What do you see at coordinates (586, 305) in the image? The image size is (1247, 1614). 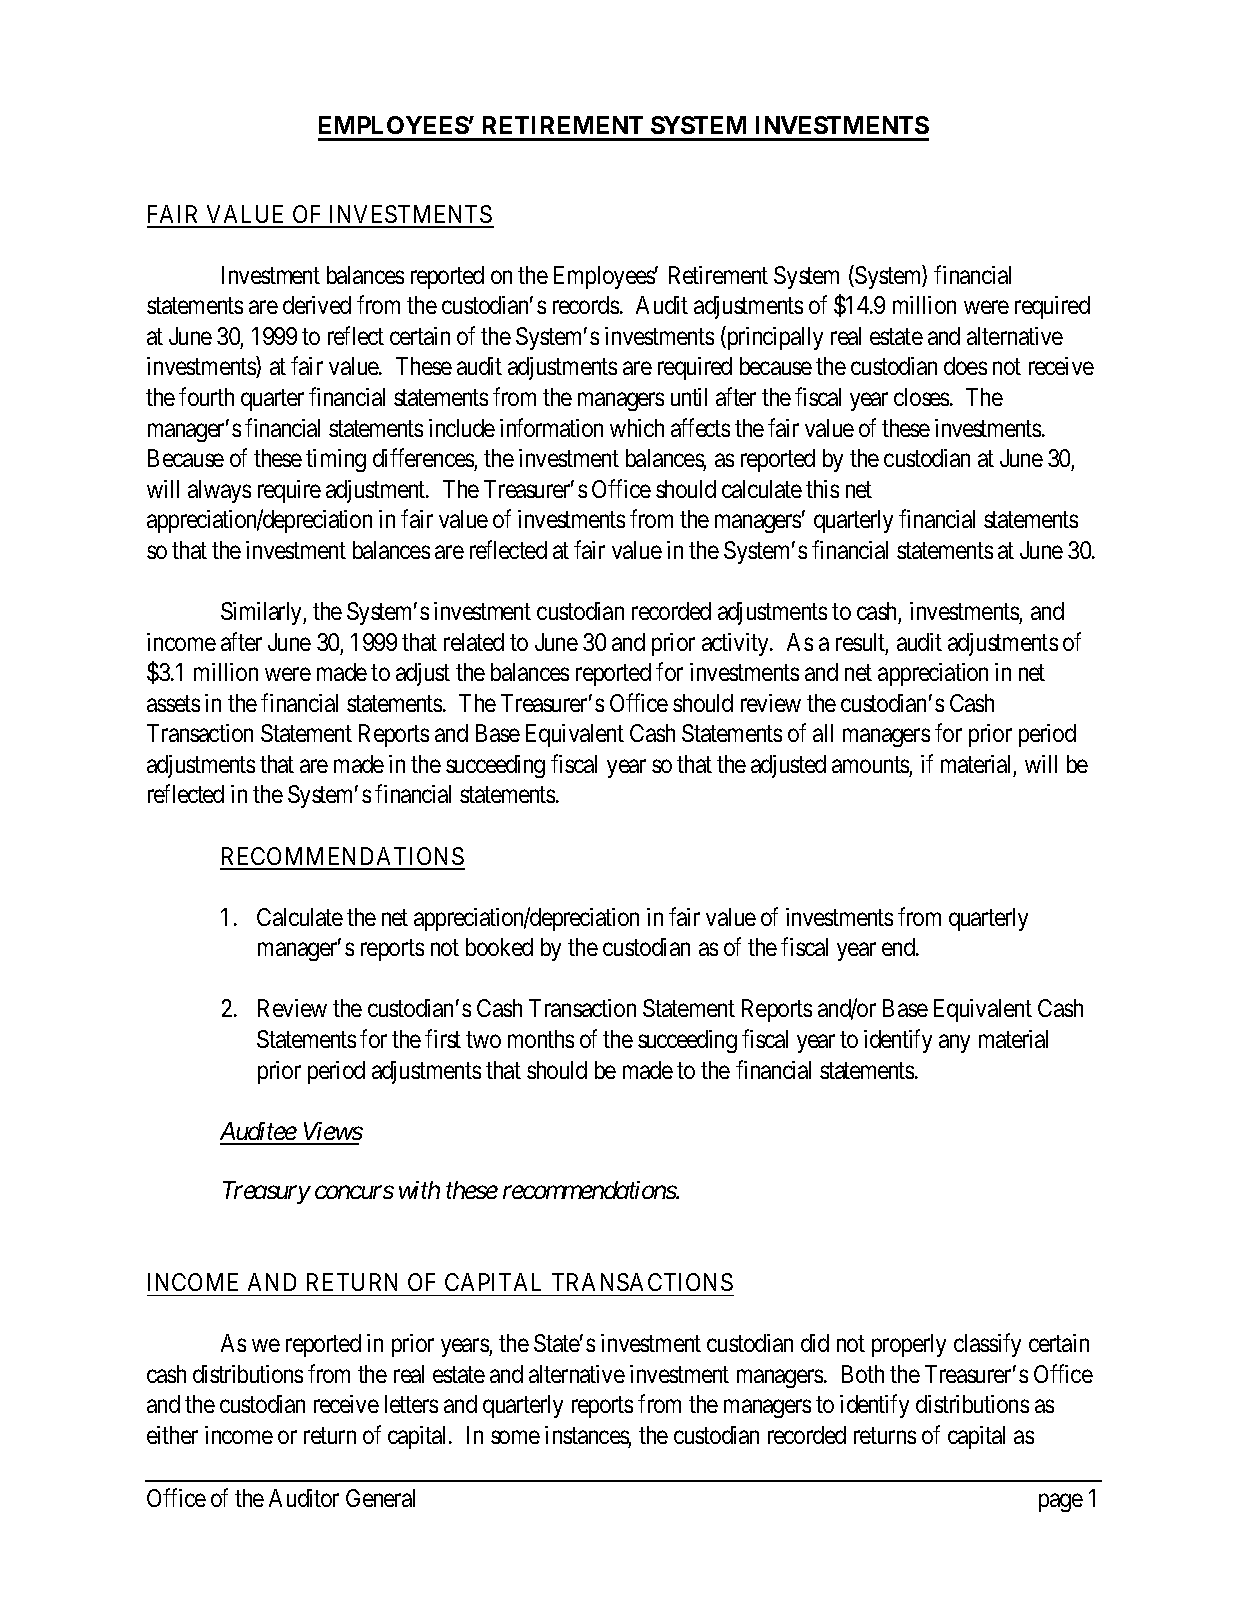 I see `records` at bounding box center [586, 305].
